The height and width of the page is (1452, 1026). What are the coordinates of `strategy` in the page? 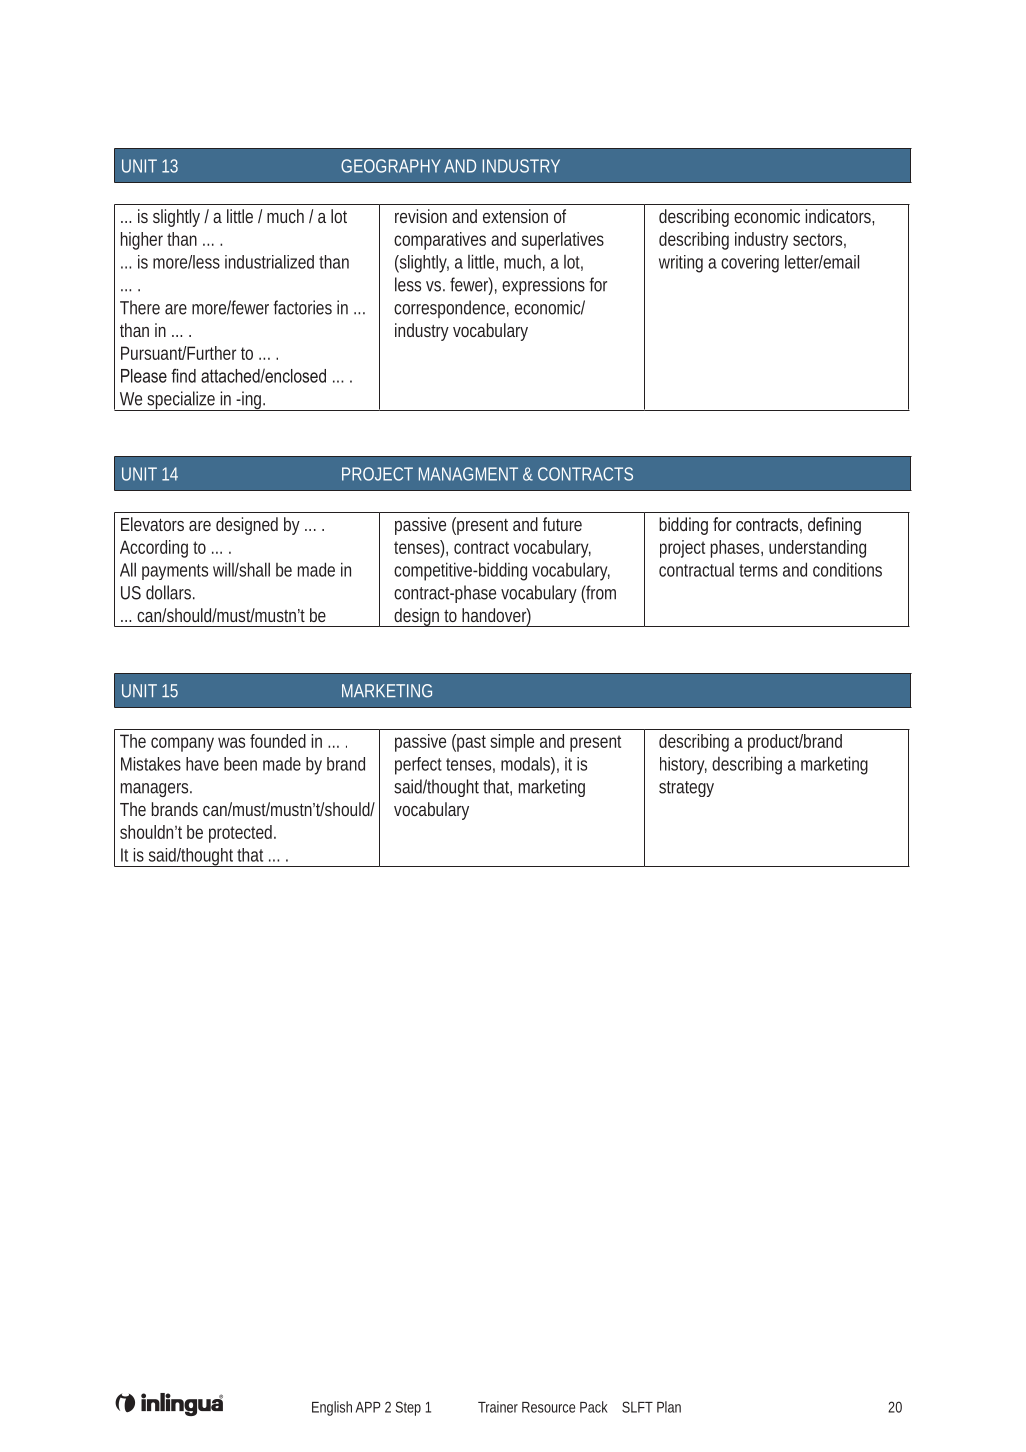 It's located at (686, 789).
